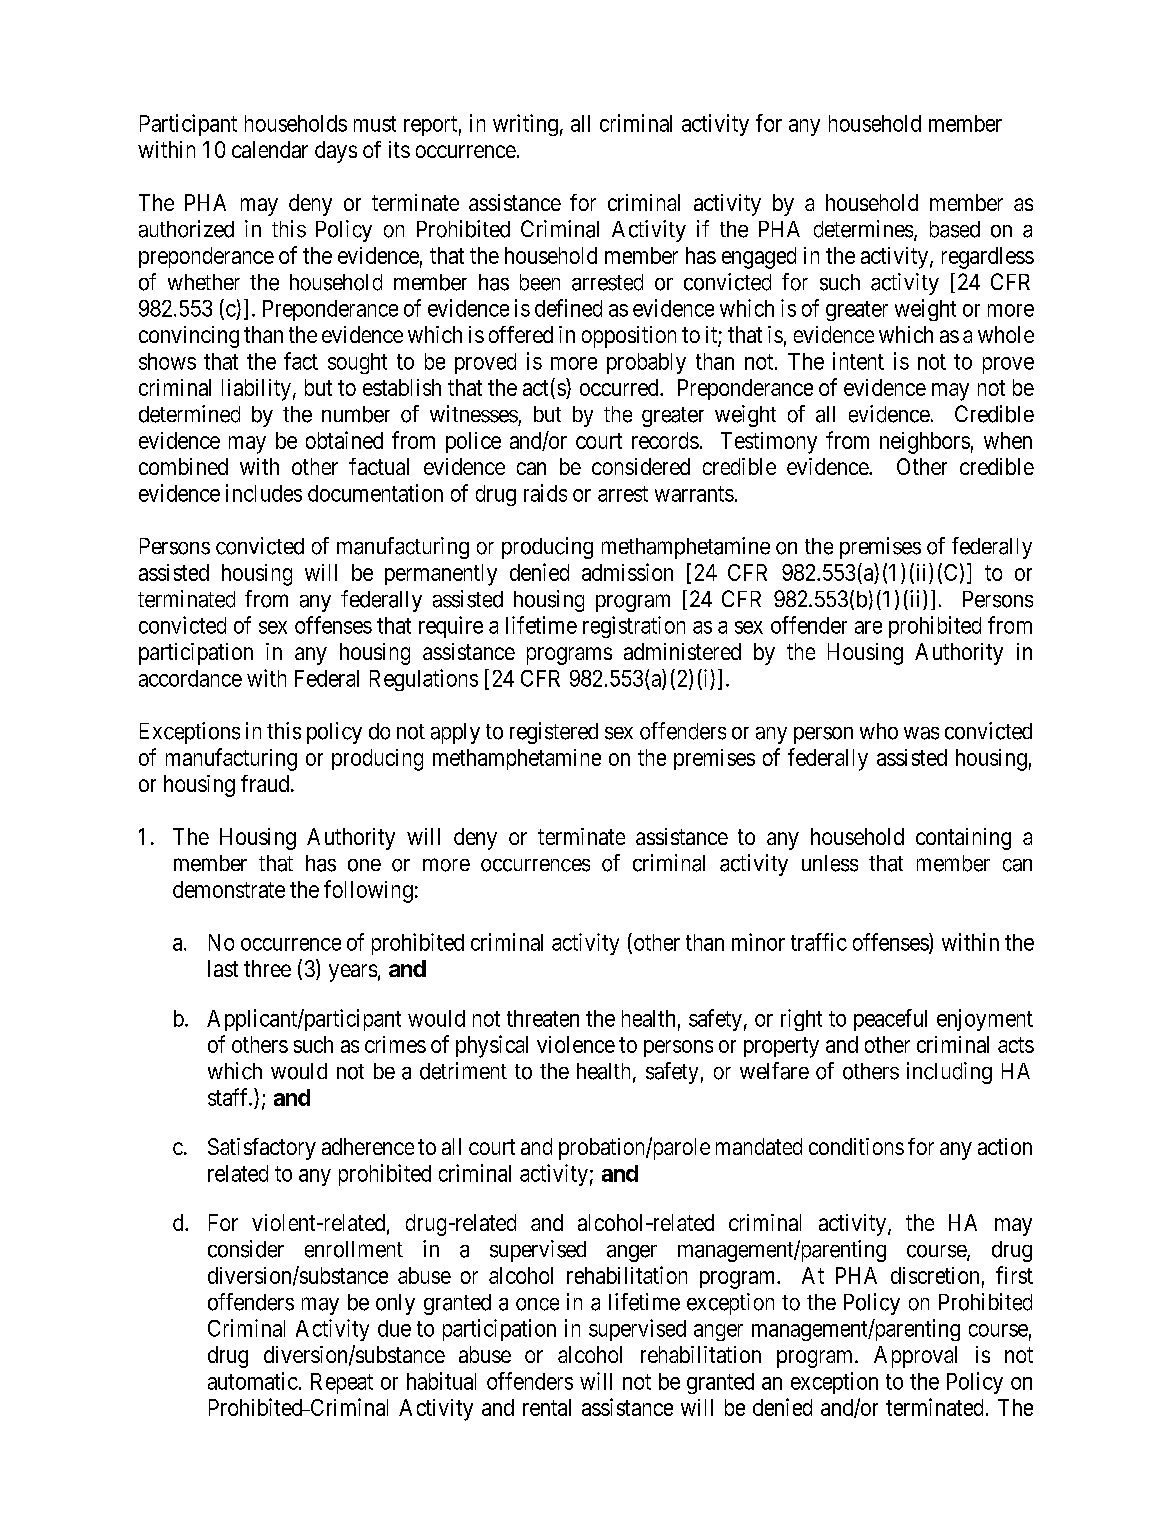  Describe the element at coordinates (229, 889) in the page. I see `demonstrate` at that location.
